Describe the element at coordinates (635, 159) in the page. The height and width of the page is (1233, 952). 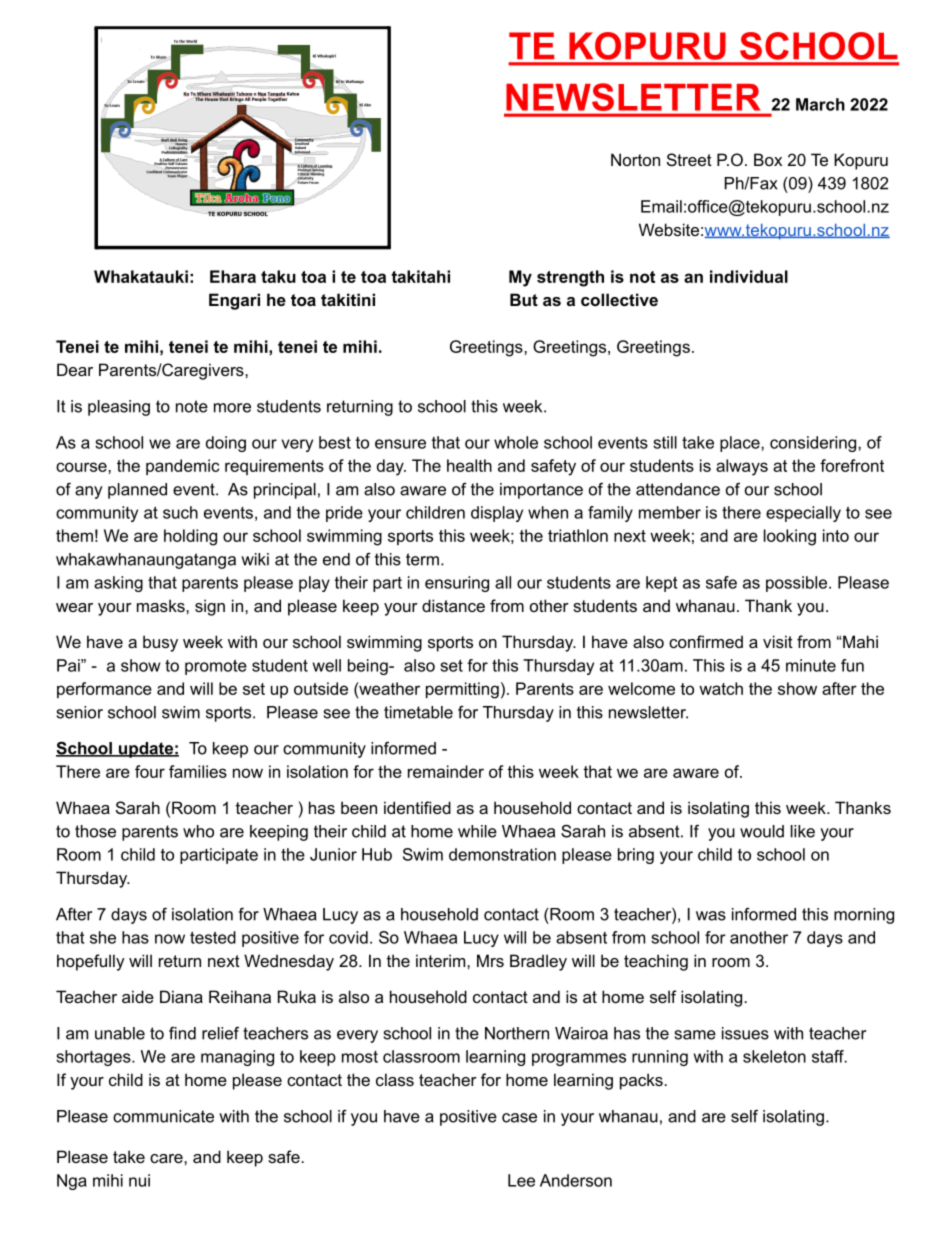
I see `Norton` at that location.
